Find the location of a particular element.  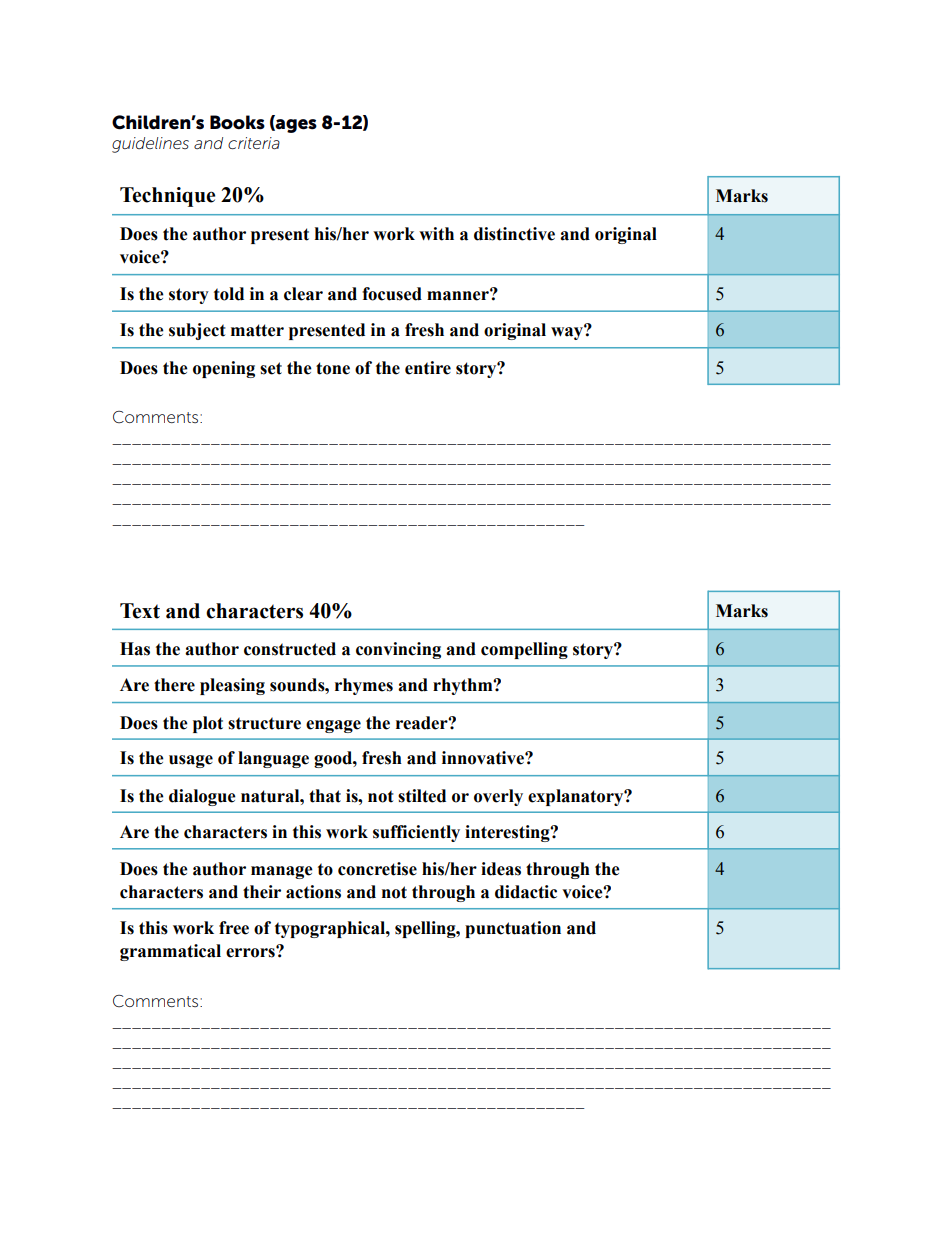

Text is located at coordinates (140, 611).
